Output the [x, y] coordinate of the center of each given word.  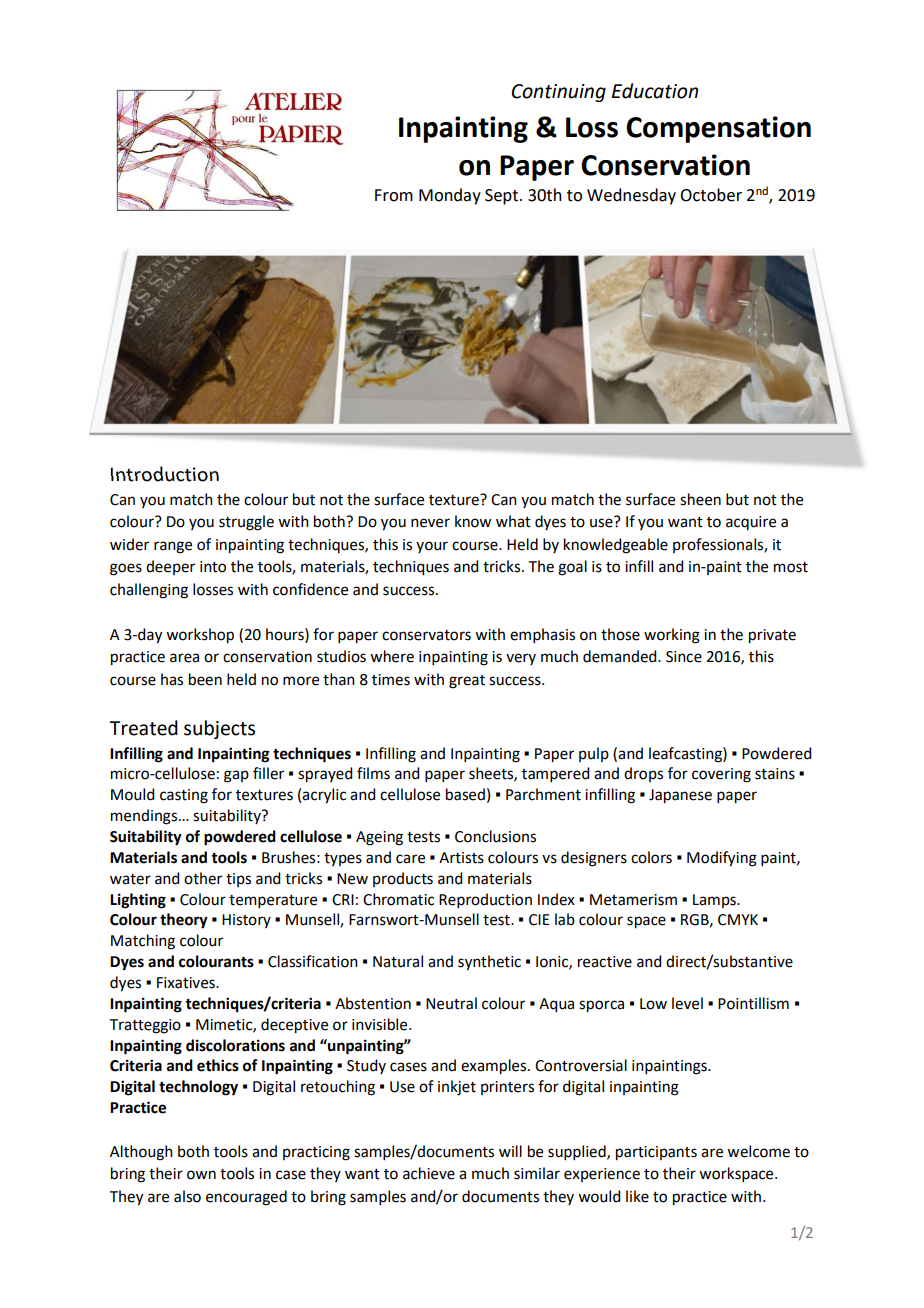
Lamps [715, 901]
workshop [200, 636]
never [430, 523]
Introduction [165, 474]
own [201, 1175]
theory [184, 921]
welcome [758, 1151]
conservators [426, 635]
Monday [450, 196]
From [394, 195]
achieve [429, 1173]
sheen [700, 499]
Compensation [718, 129]
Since [684, 657]
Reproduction [485, 900]
